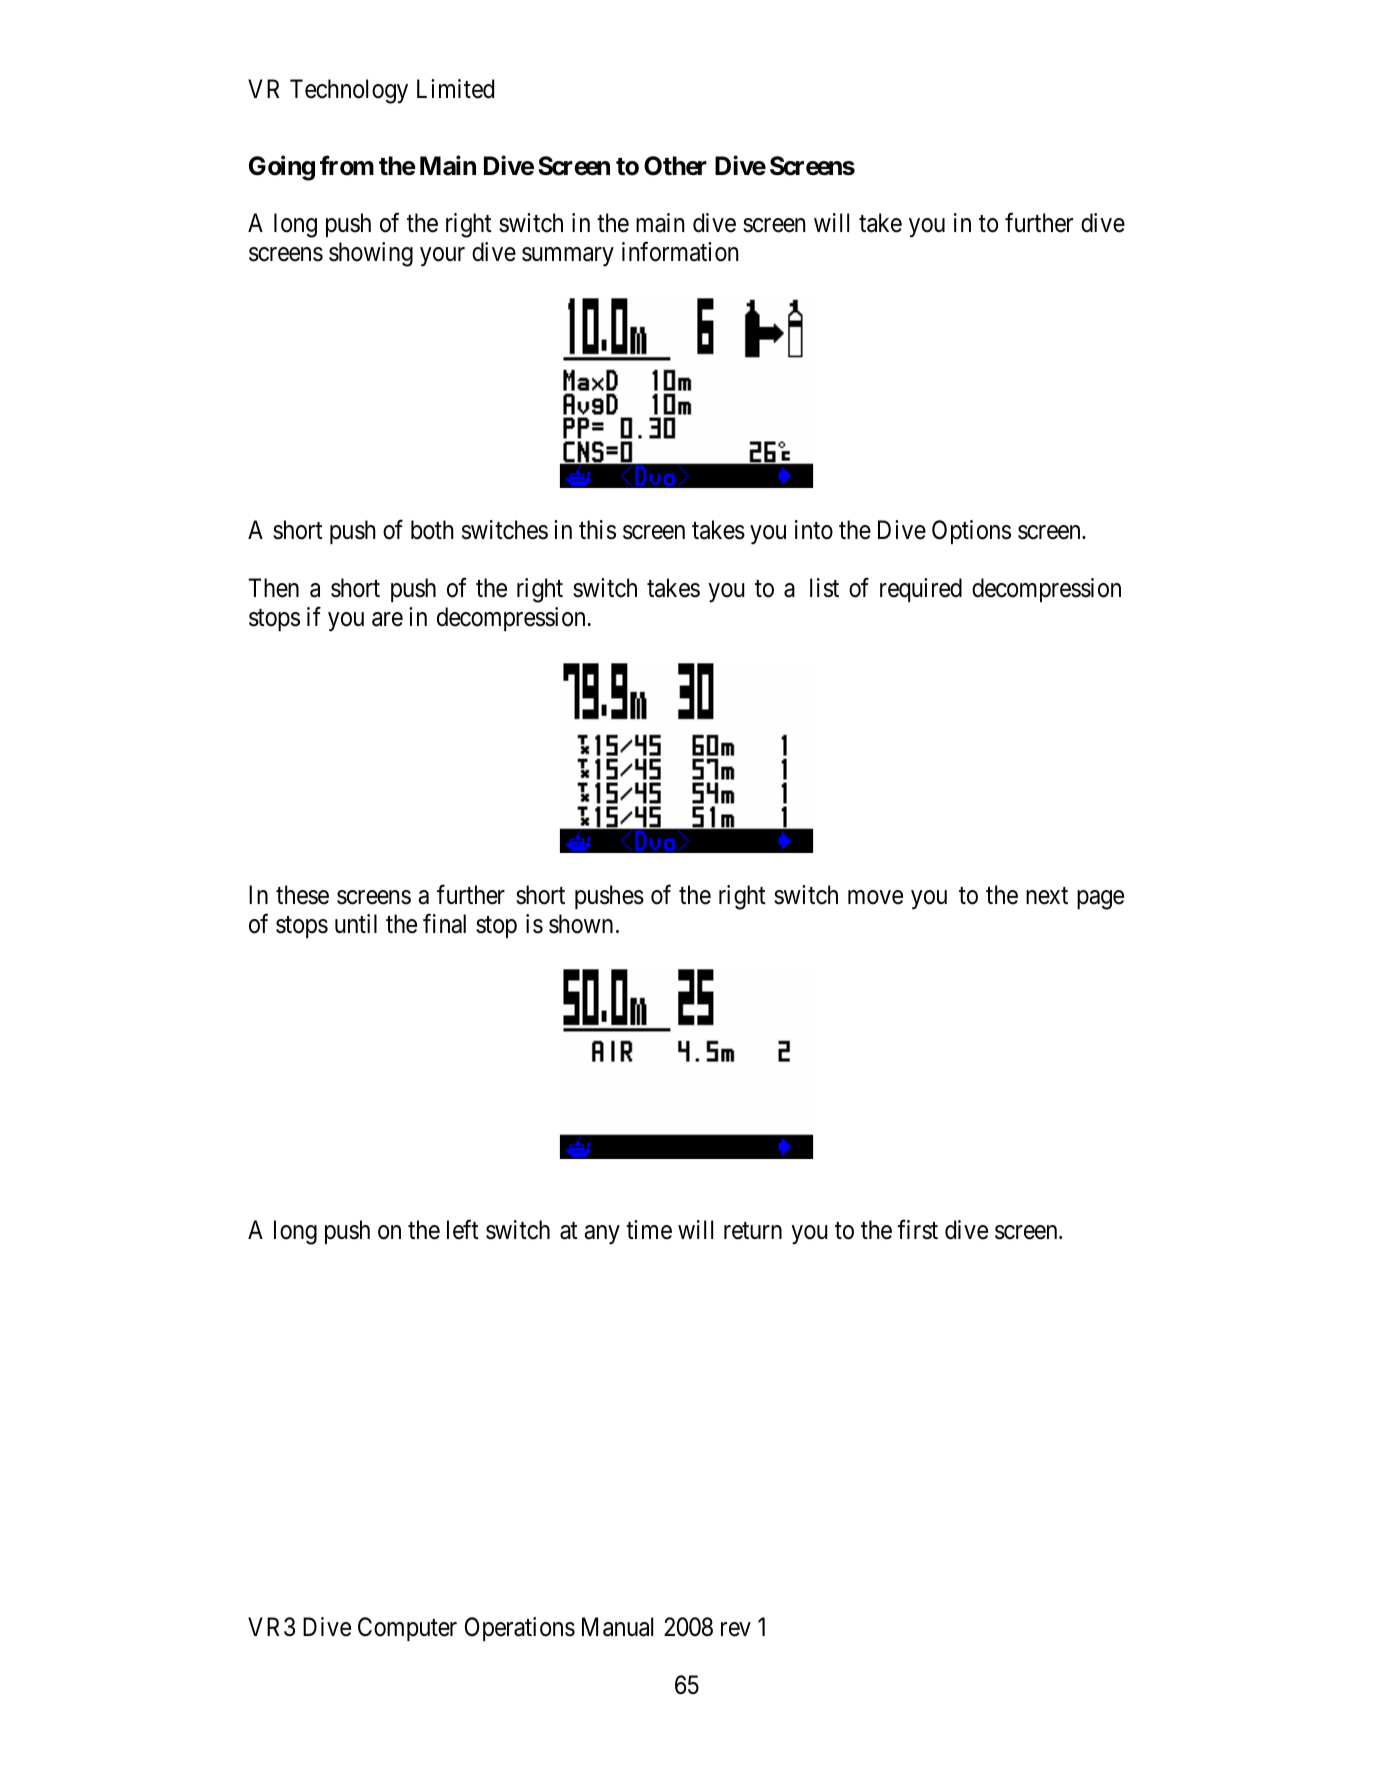  What do you see at coordinates (680, 252) in the screenshot?
I see `information` at bounding box center [680, 252].
